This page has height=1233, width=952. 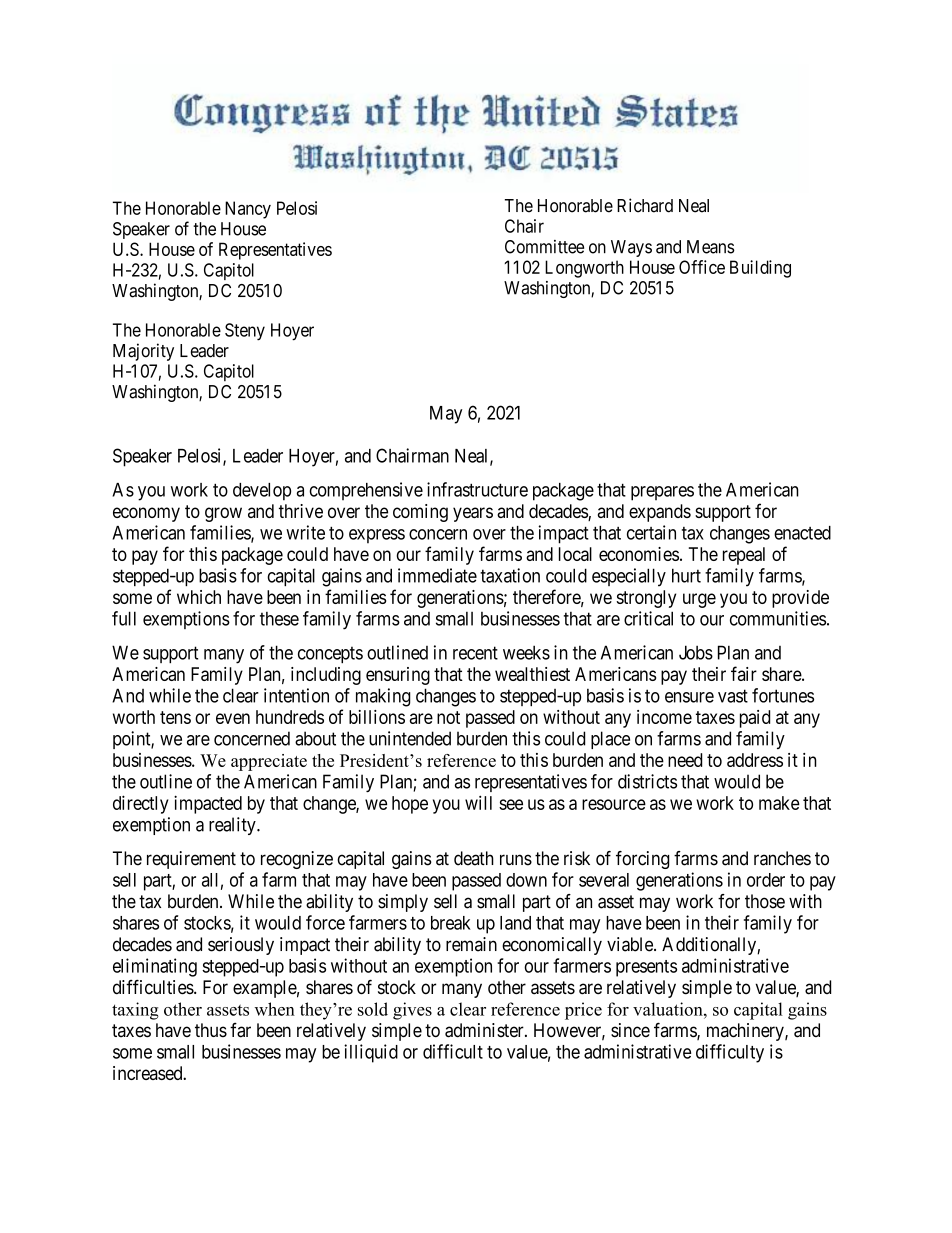 What do you see at coordinates (211, 1030) in the page?
I see `thus` at bounding box center [211, 1030].
